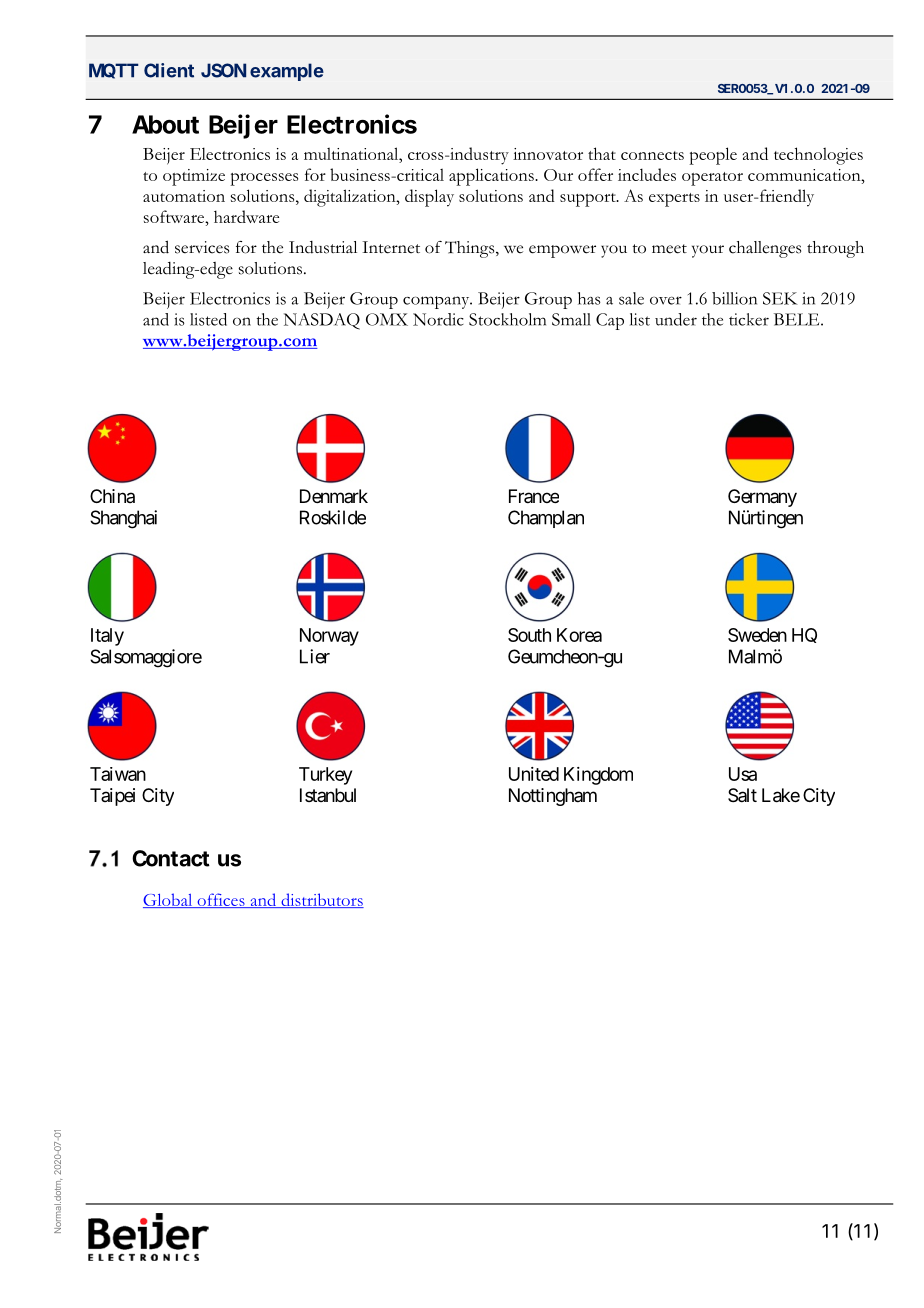 The image size is (924, 1308). Describe the element at coordinates (749, 319) in the document. I see `ticker` at that location.
